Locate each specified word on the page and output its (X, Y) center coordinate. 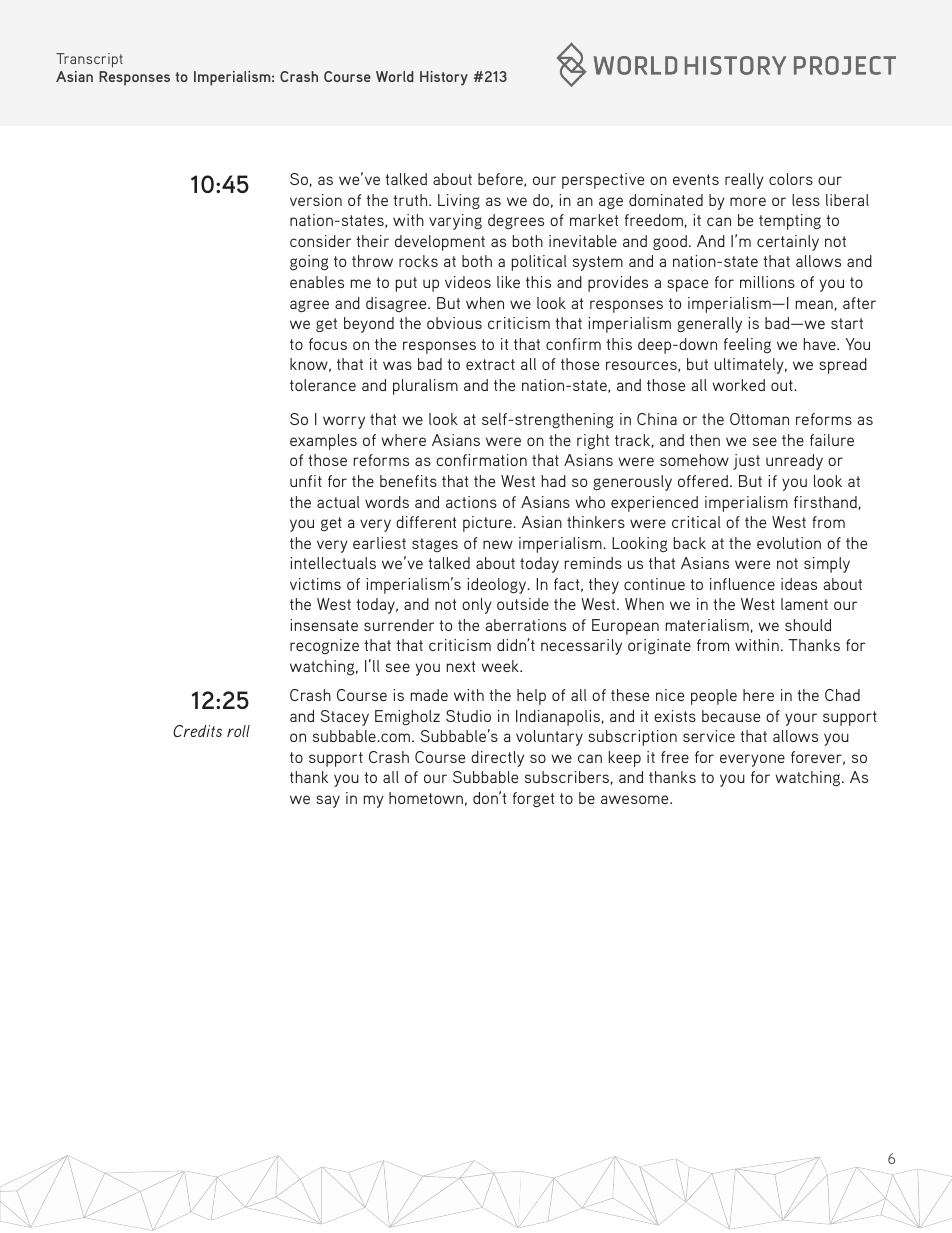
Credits (197, 731)
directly (497, 759)
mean (814, 304)
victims (315, 584)
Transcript (89, 60)
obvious (454, 323)
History (444, 78)
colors (791, 179)
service (709, 736)
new (498, 544)
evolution (789, 543)
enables (317, 282)
